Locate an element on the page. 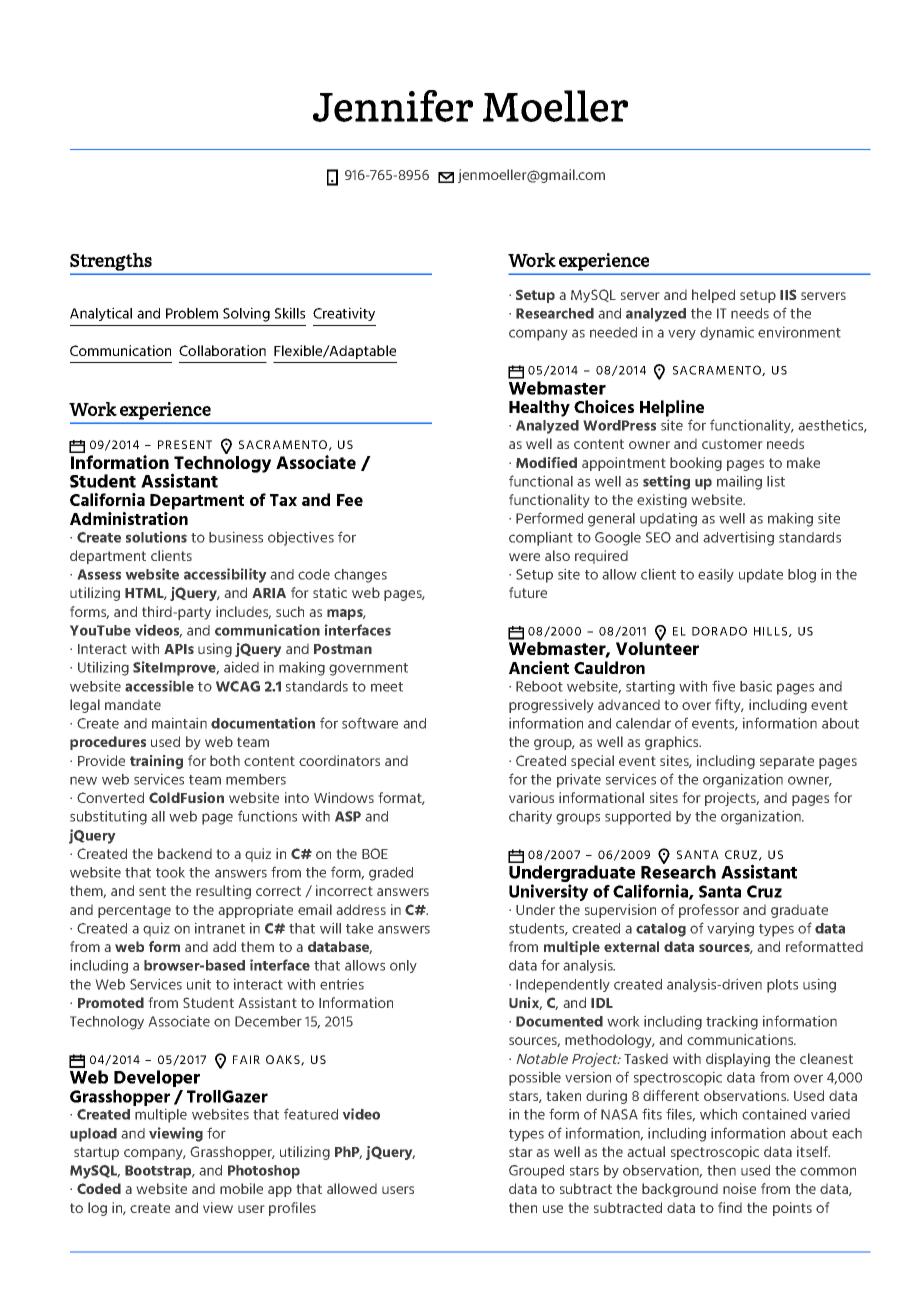 This document has width=924, height=1308. Ancient is located at coordinates (539, 667).
